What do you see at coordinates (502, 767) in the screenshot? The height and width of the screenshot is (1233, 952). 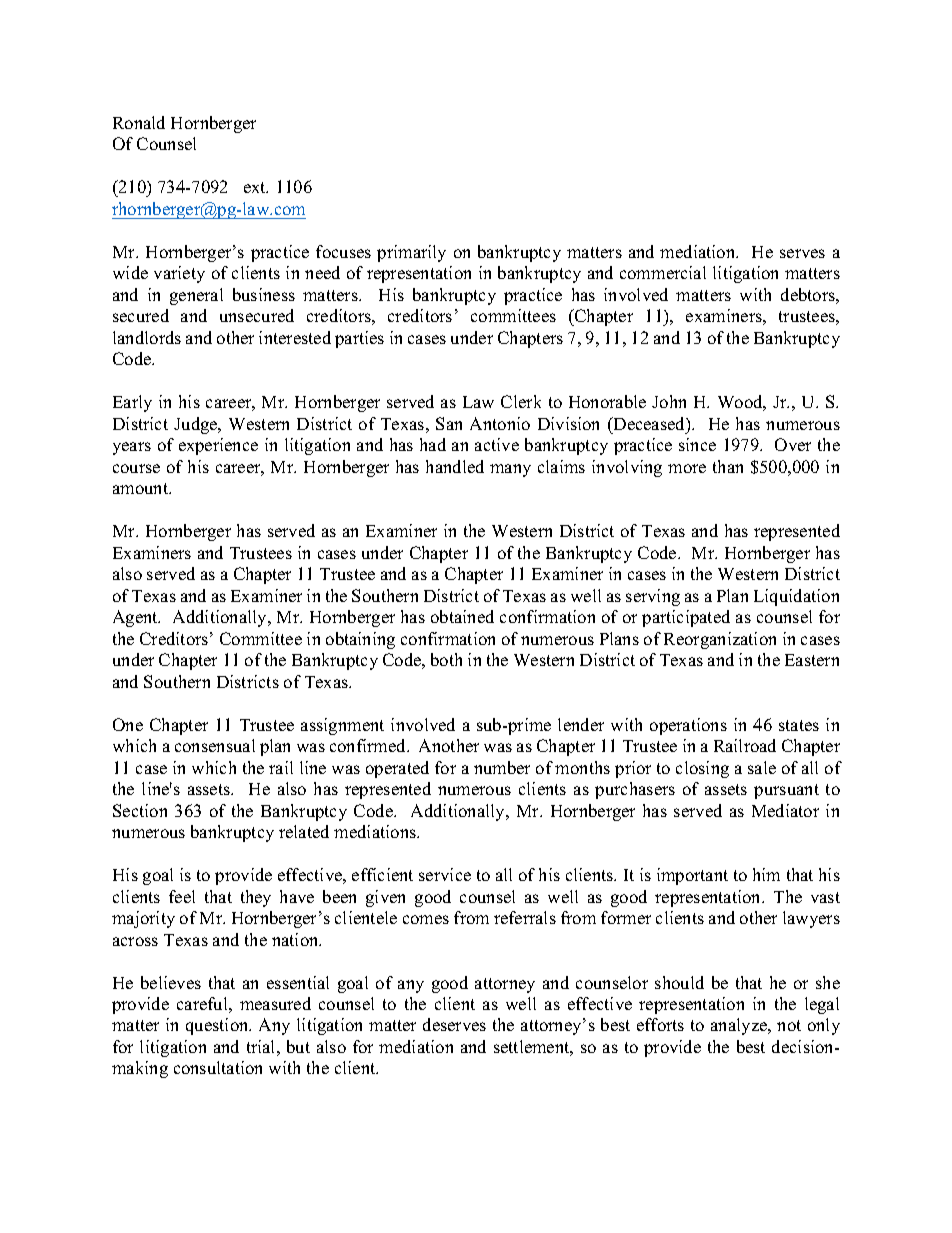 I see `number` at bounding box center [502, 767].
